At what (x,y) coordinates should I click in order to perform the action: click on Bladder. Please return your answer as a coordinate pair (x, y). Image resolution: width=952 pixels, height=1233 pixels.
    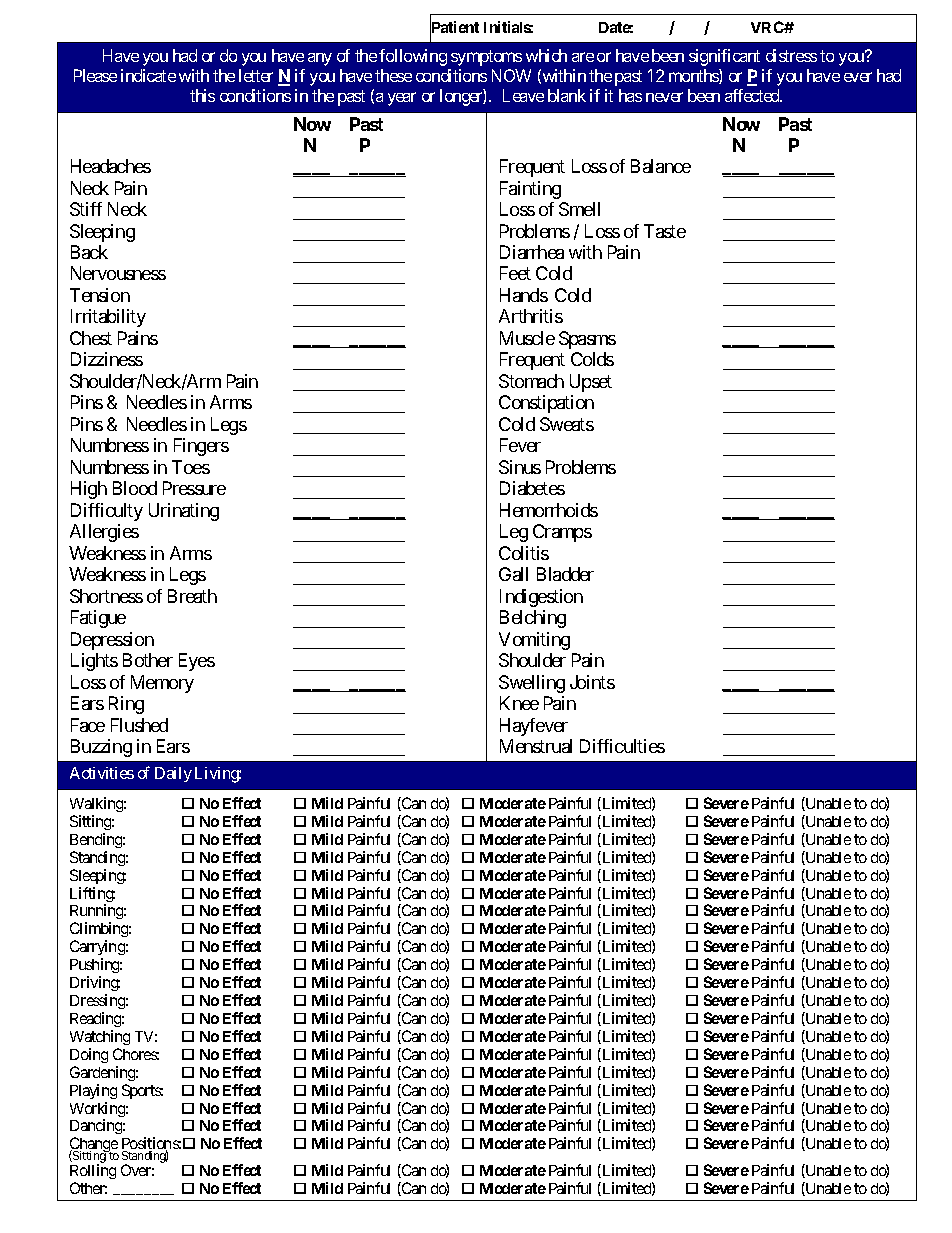
    Looking at the image, I should click on (565, 574).
